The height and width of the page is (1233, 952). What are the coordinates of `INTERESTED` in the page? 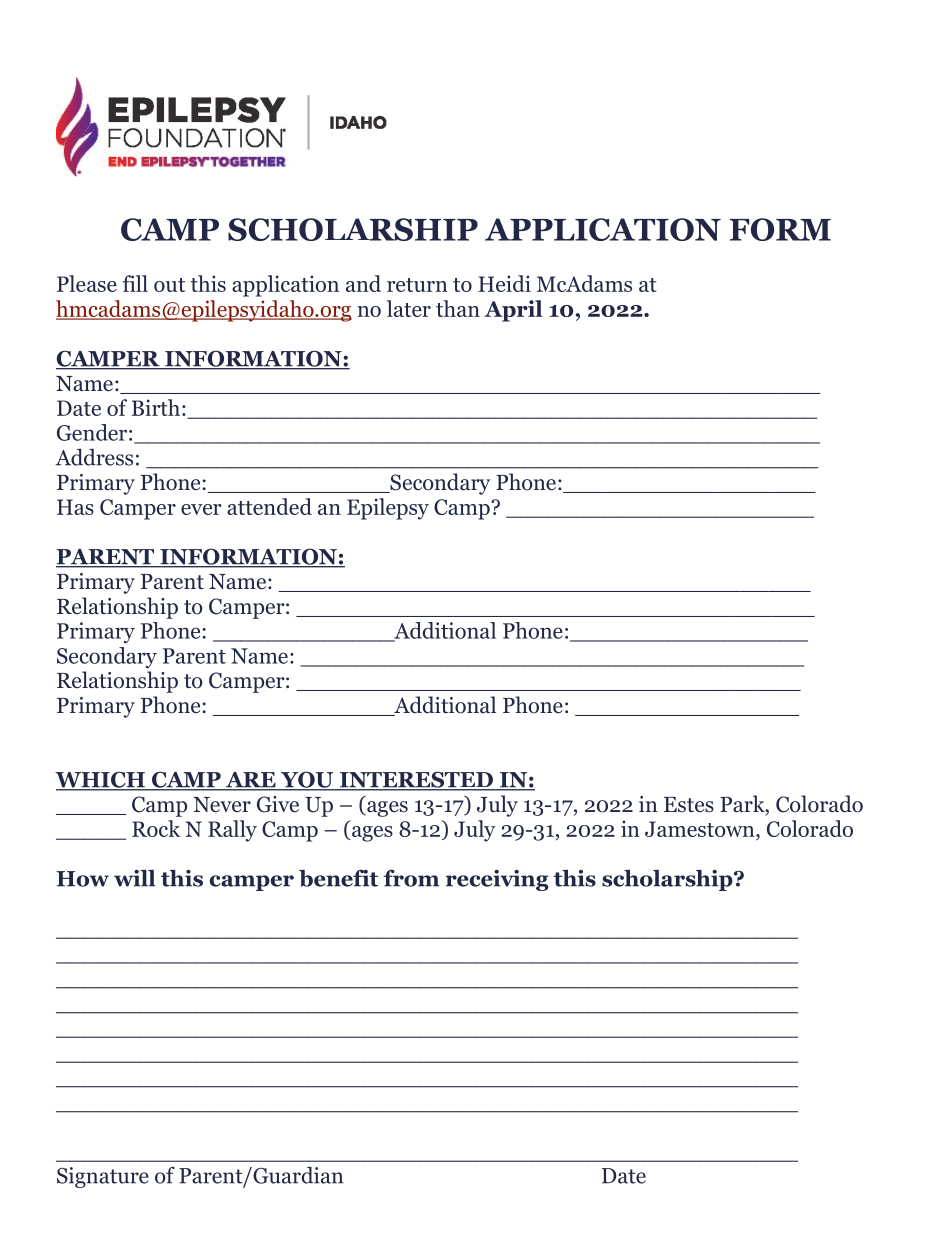 It's located at (416, 780).
